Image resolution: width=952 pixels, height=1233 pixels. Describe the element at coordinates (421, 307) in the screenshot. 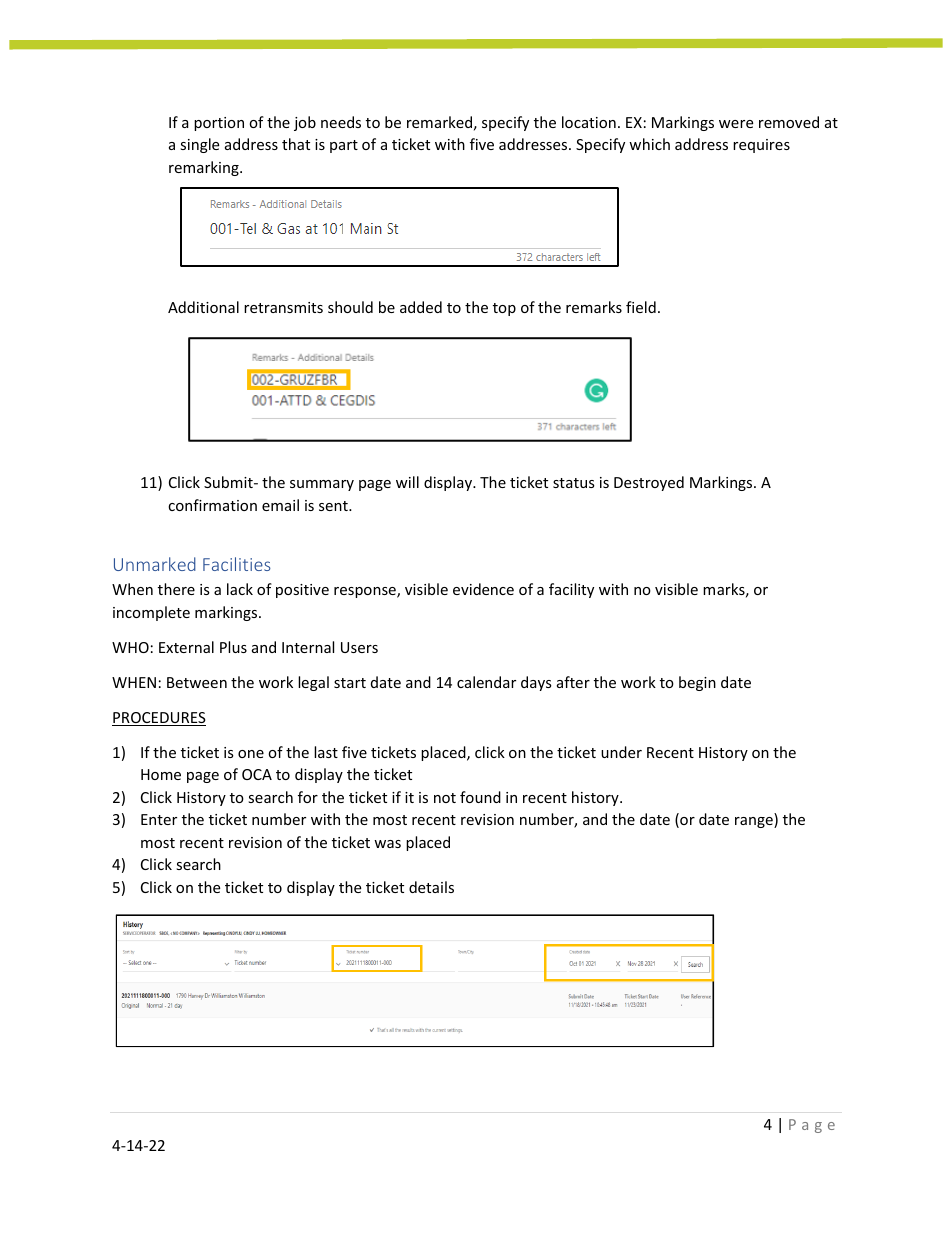

I see `added` at that location.
